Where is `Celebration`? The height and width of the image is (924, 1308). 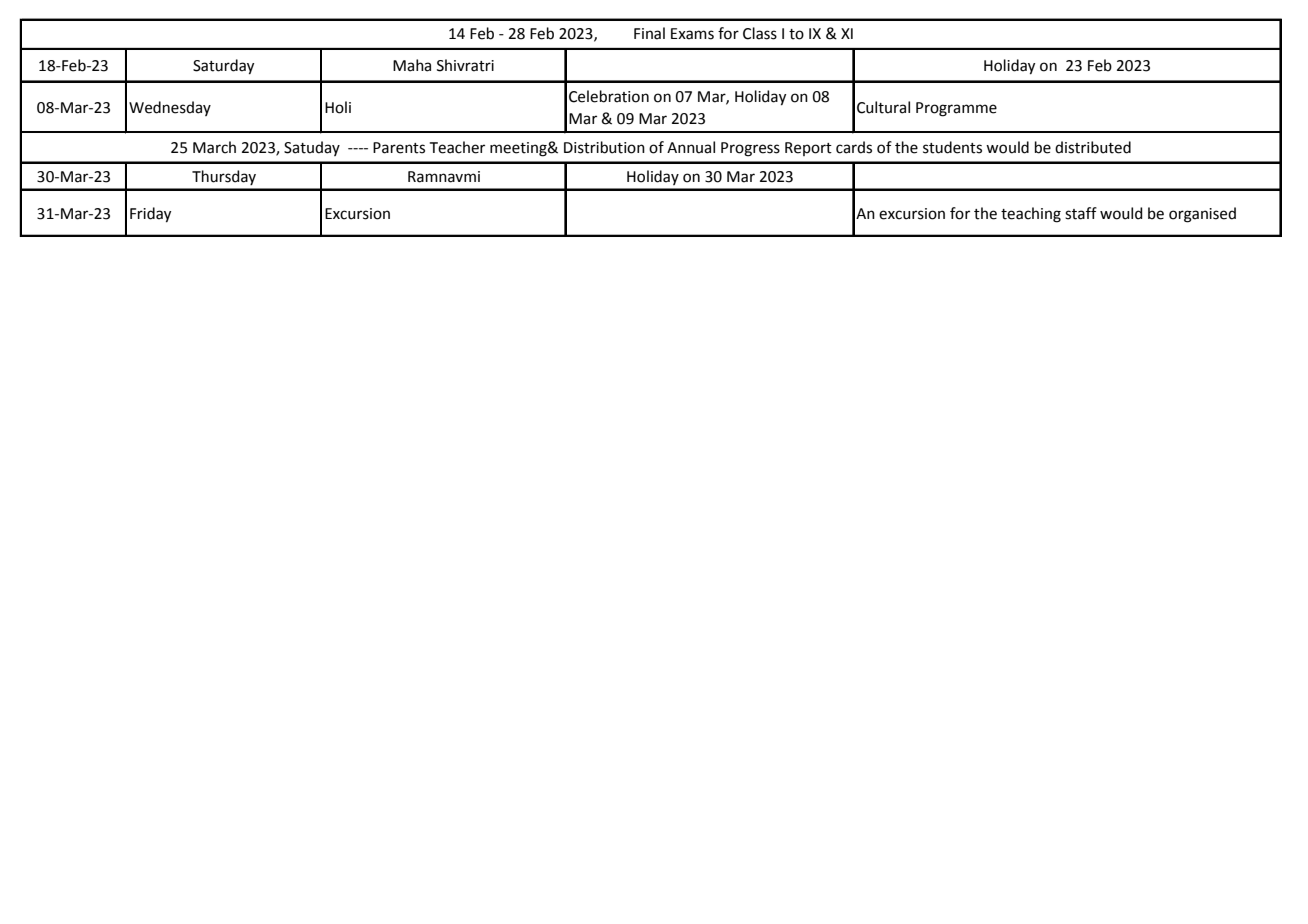 Celebration is located at coordinates (609, 96).
